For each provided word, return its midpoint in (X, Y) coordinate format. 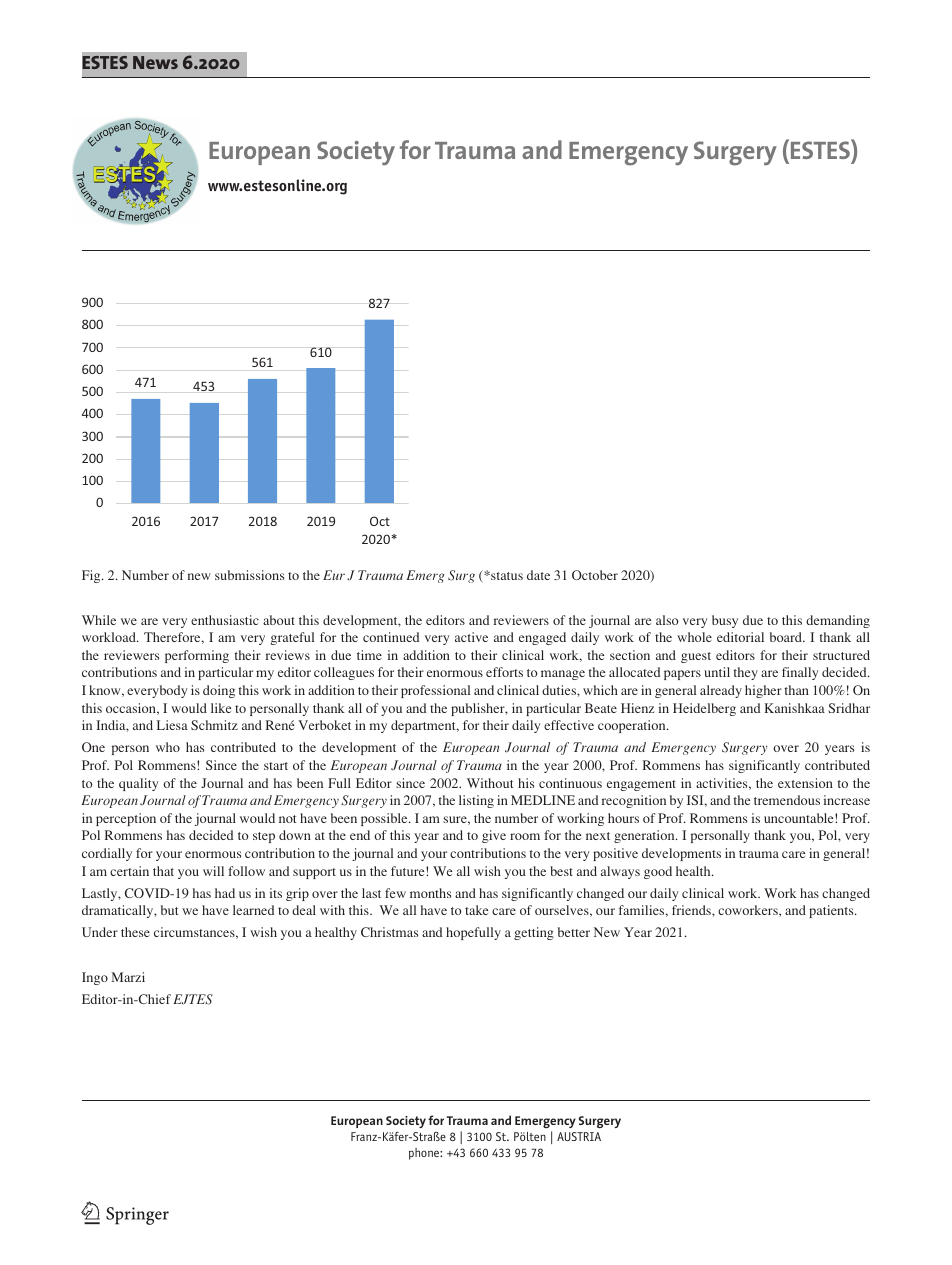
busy (725, 621)
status (506, 576)
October (595, 575)
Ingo (95, 978)
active (471, 637)
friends (692, 910)
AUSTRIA (579, 1136)
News (155, 62)
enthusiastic (225, 620)
